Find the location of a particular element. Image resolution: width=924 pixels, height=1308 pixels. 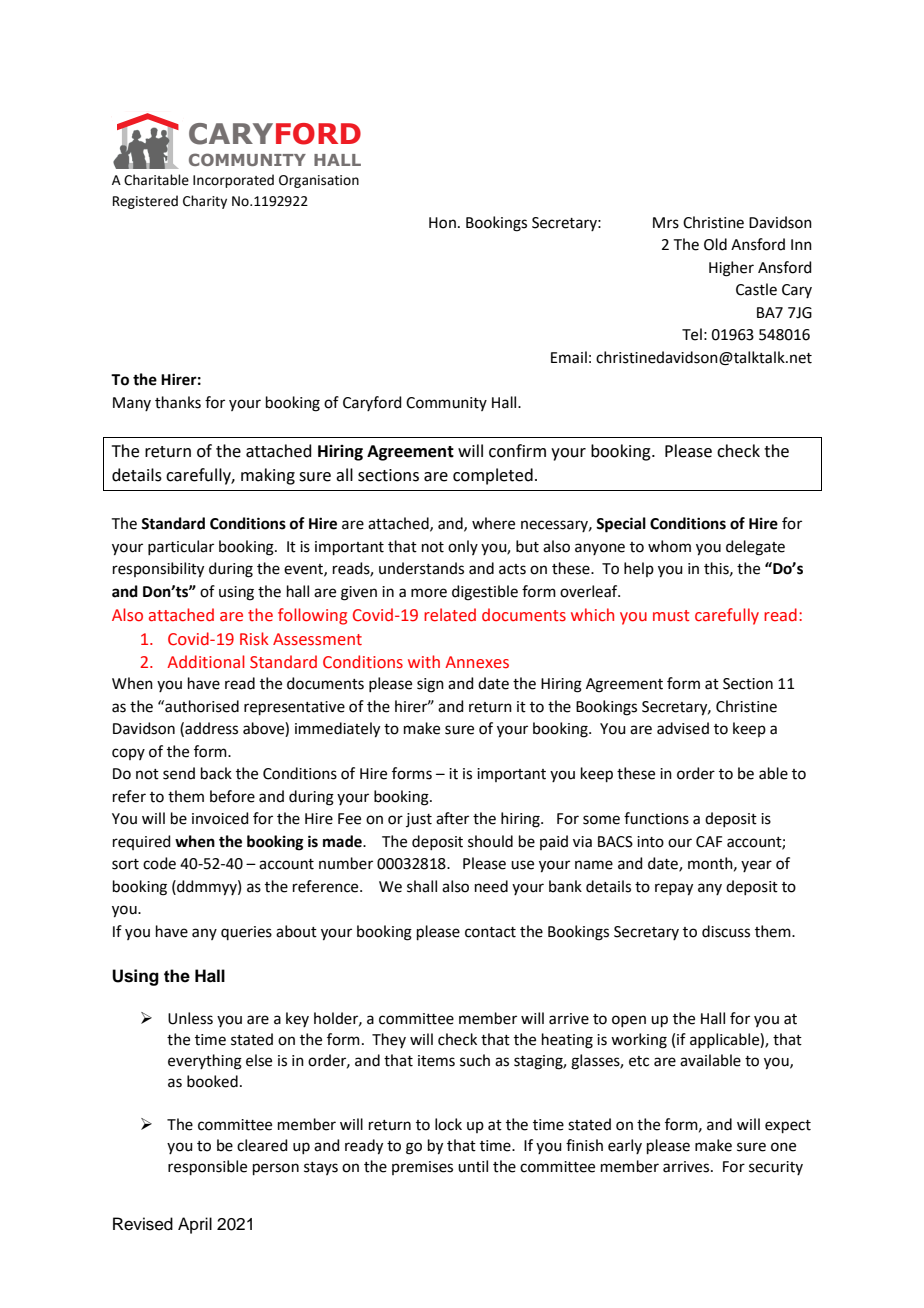

Charity is located at coordinates (205, 202).
